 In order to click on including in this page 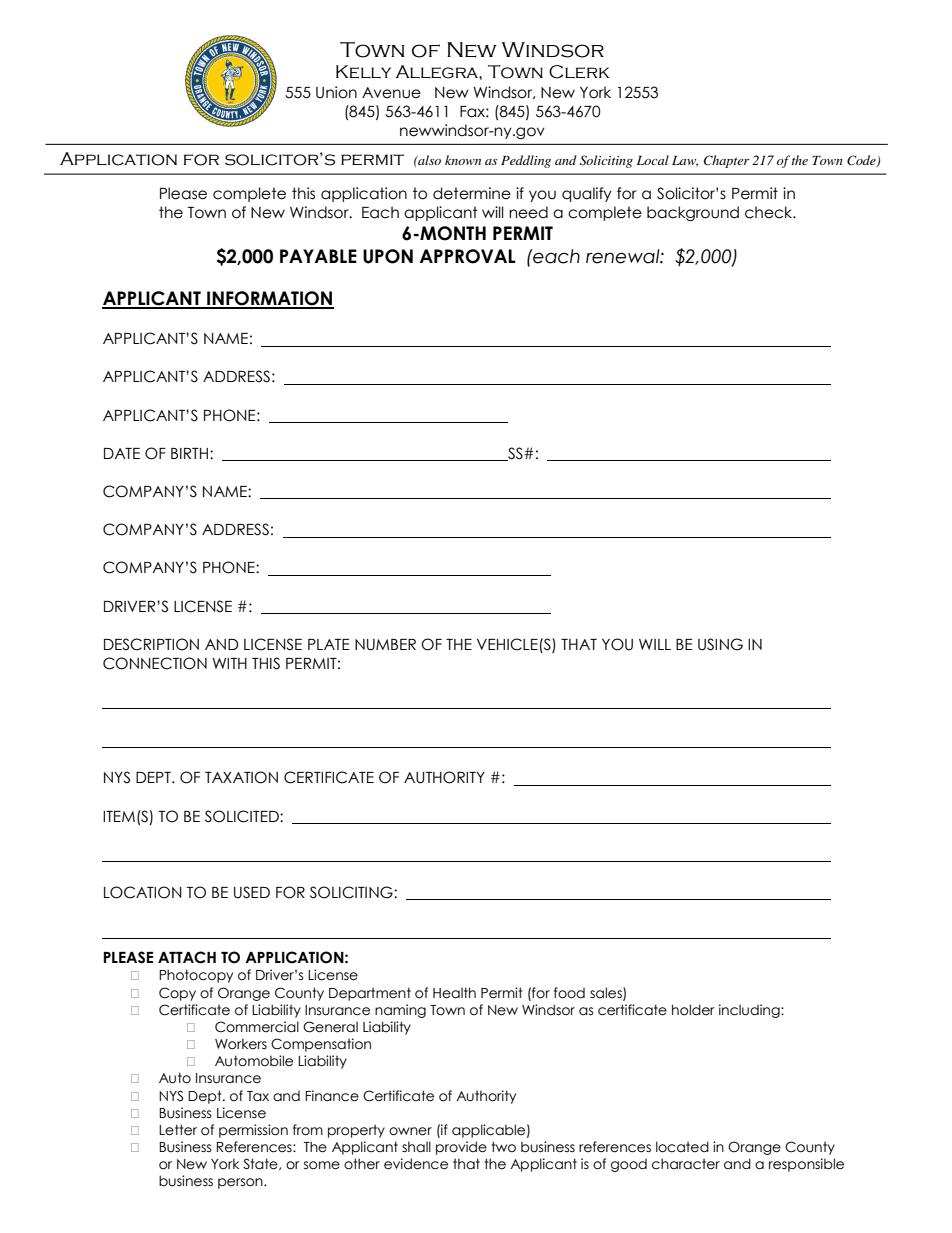, I will do `click(750, 1011)`.
